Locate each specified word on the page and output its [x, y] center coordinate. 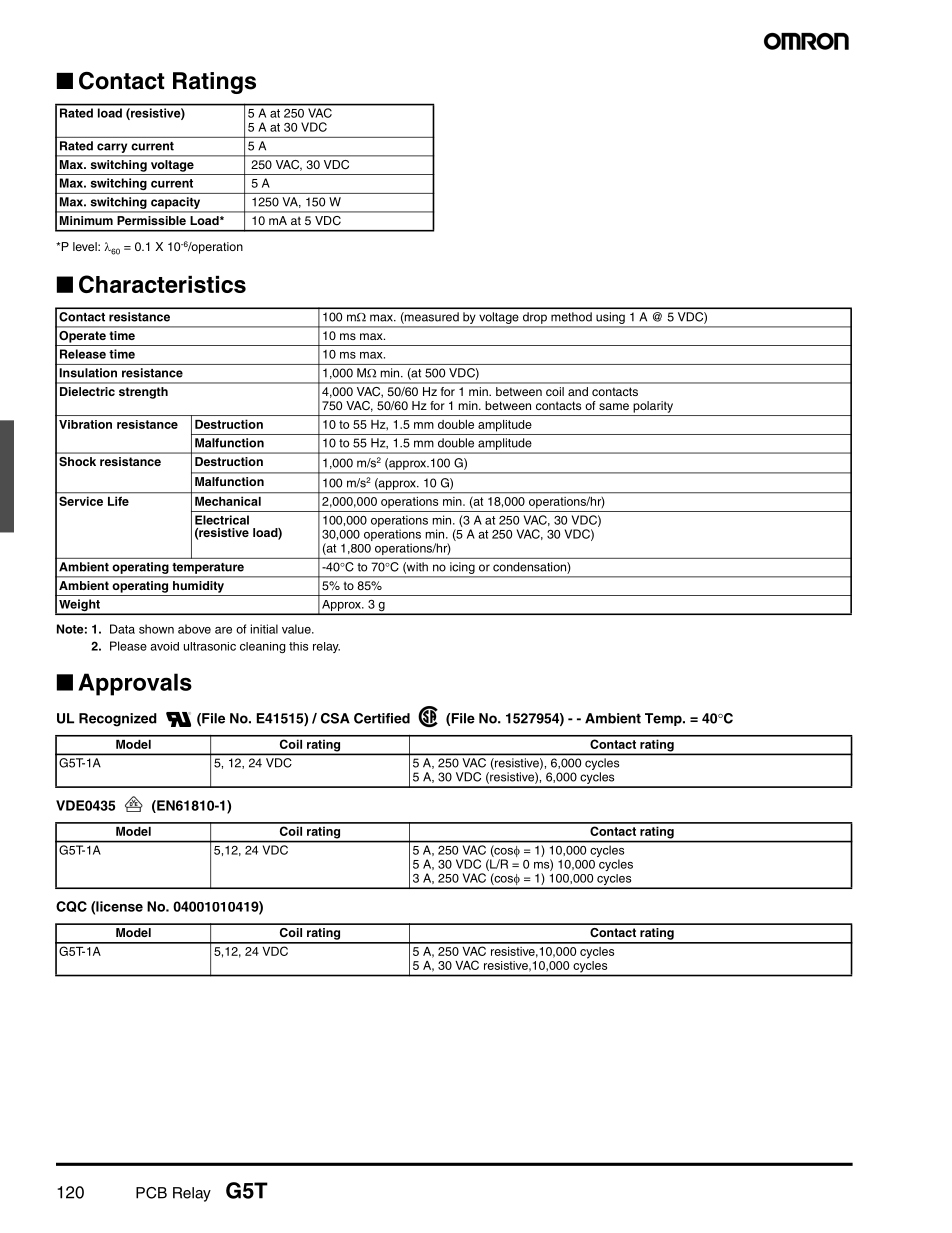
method [571, 317]
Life [118, 501]
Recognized [118, 720]
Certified [382, 718]
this [298, 646]
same [614, 406]
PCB [151, 1193]
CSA [335, 718]
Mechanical [228, 501]
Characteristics [162, 284]
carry [112, 148]
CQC [71, 906]
